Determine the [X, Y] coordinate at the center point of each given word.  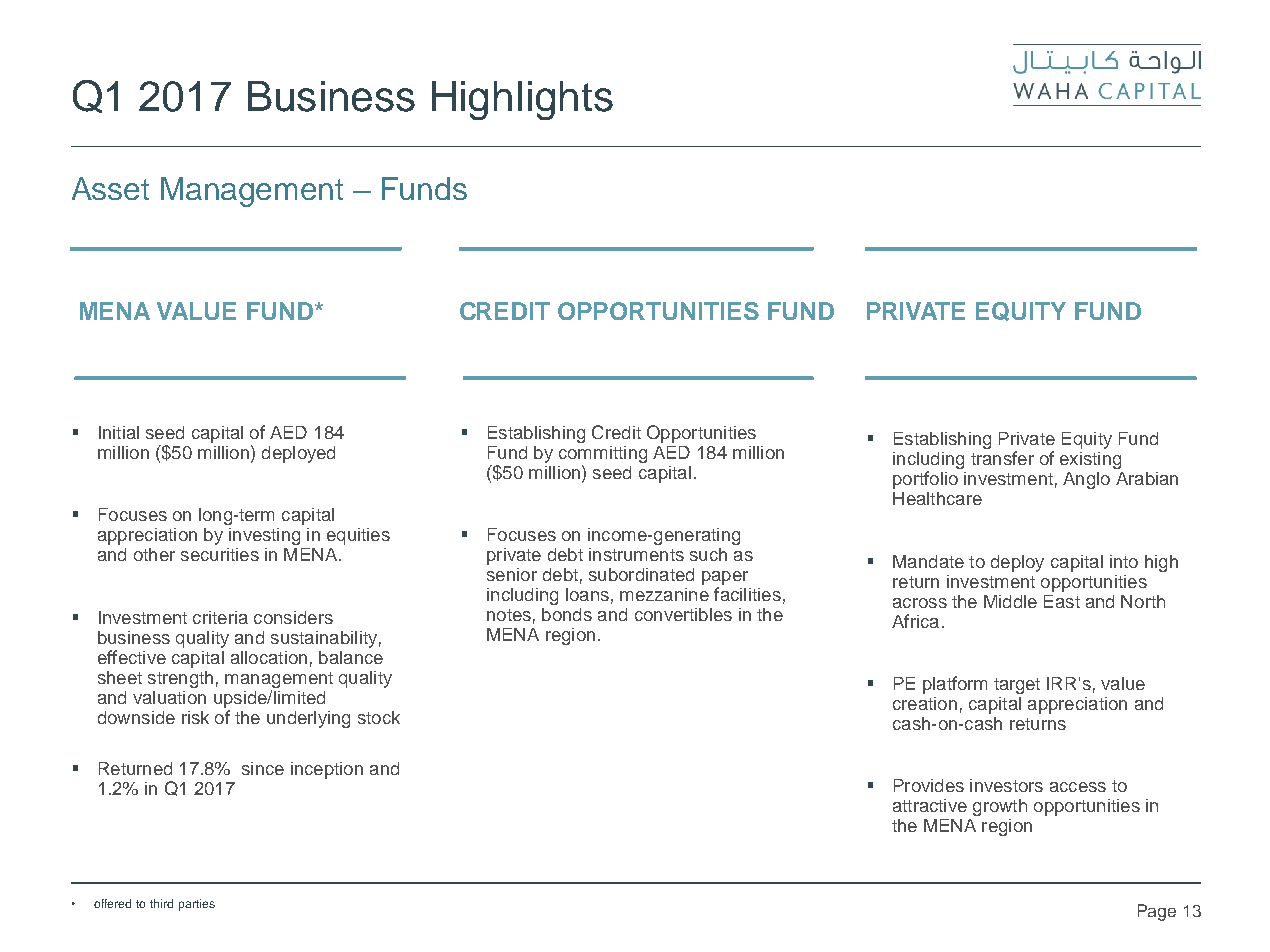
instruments [636, 554]
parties [197, 905]
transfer [1002, 458]
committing [603, 454]
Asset [110, 188]
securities [220, 554]
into [1124, 561]
